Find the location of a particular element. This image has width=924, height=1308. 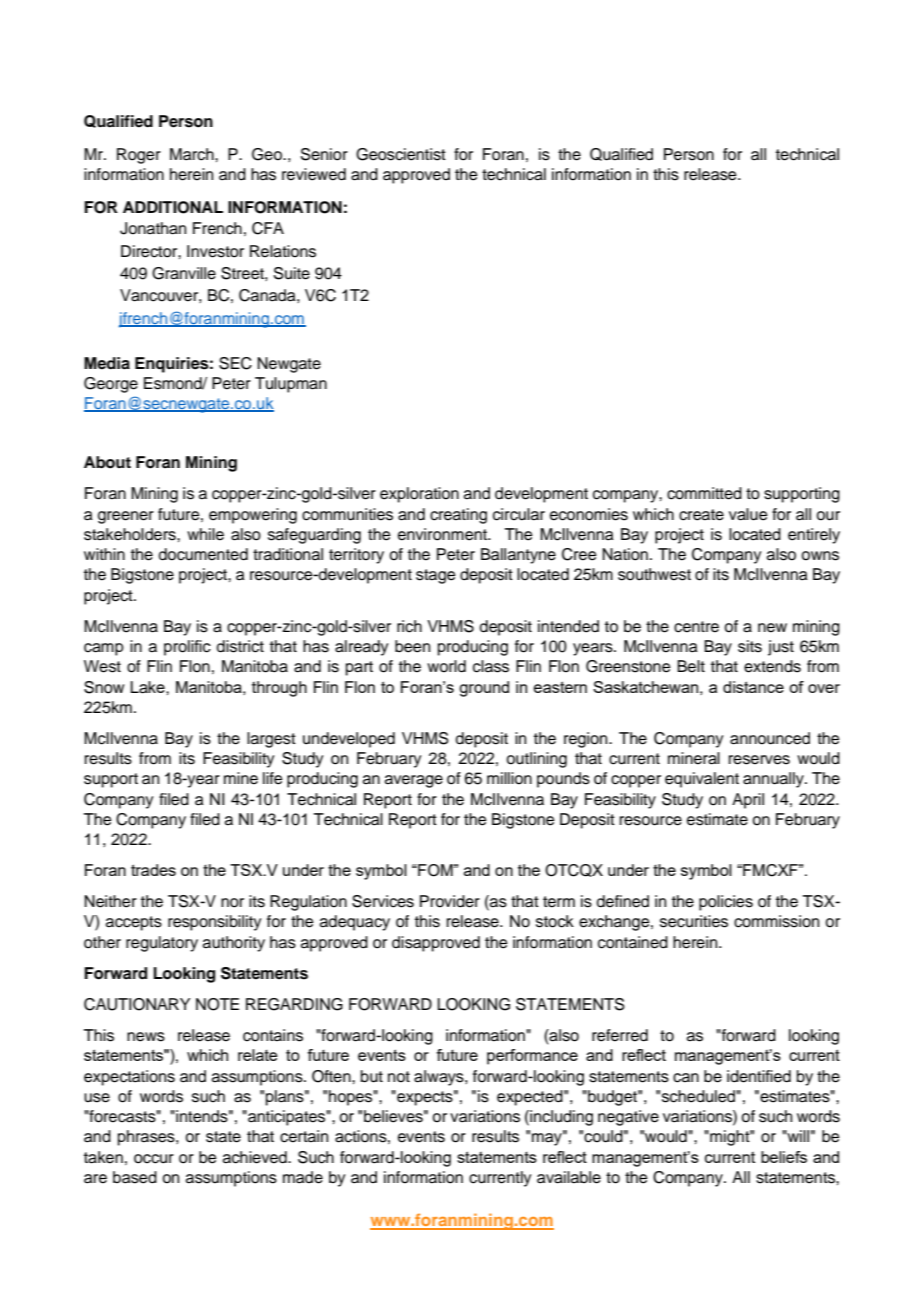

ADDITIONAL is located at coordinates (173, 207).
